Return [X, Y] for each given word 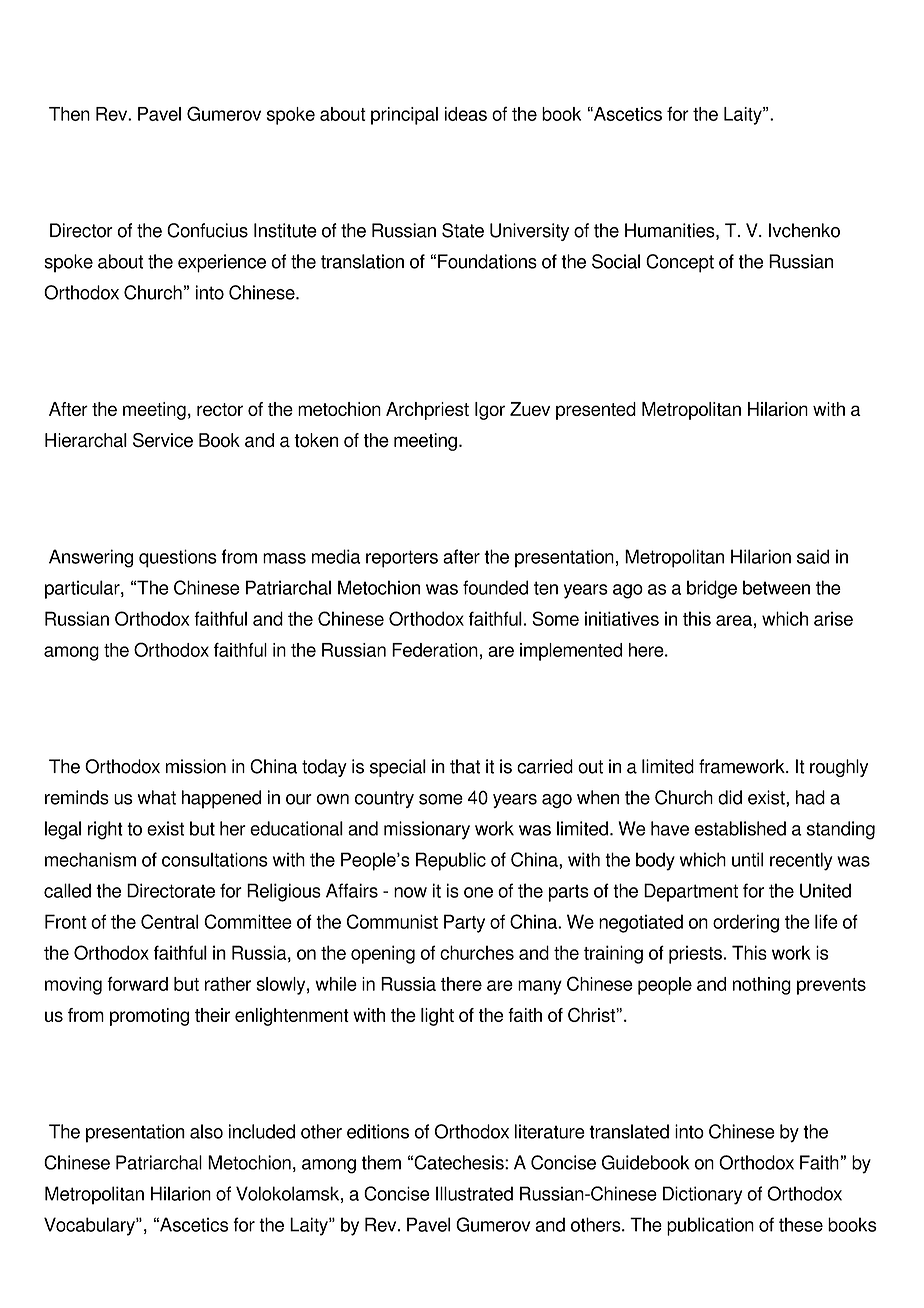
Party [464, 923]
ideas [466, 114]
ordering [746, 923]
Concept [680, 263]
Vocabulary [90, 1226]
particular [83, 589]
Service [163, 440]
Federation [435, 650]
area [734, 620]
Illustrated [474, 1193]
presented [596, 411]
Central [169, 921]
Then [69, 114]
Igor [490, 411]
